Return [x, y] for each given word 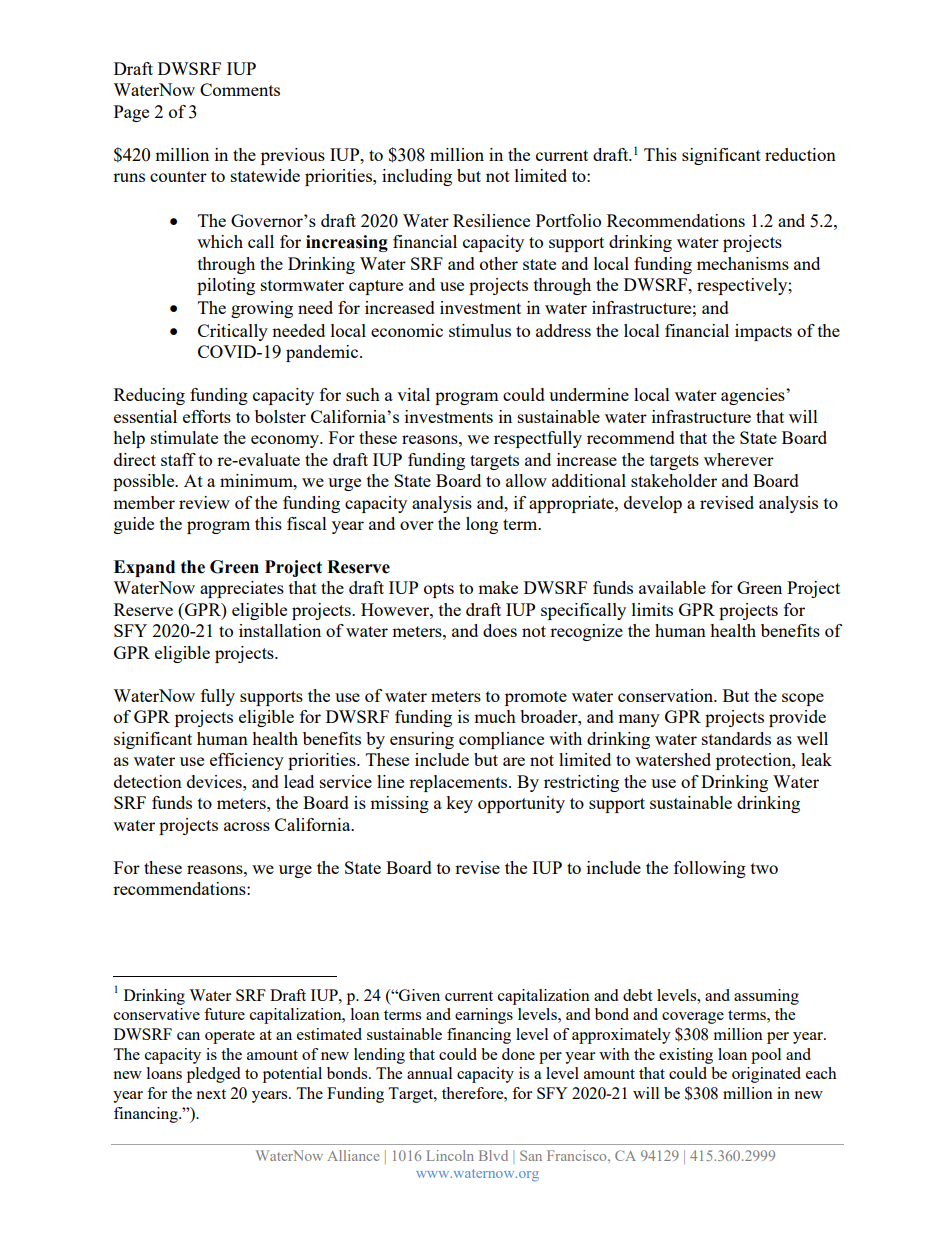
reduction [800, 154]
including [417, 177]
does [500, 630]
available [672, 587]
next [211, 1094]
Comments [240, 89]
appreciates [242, 589]
